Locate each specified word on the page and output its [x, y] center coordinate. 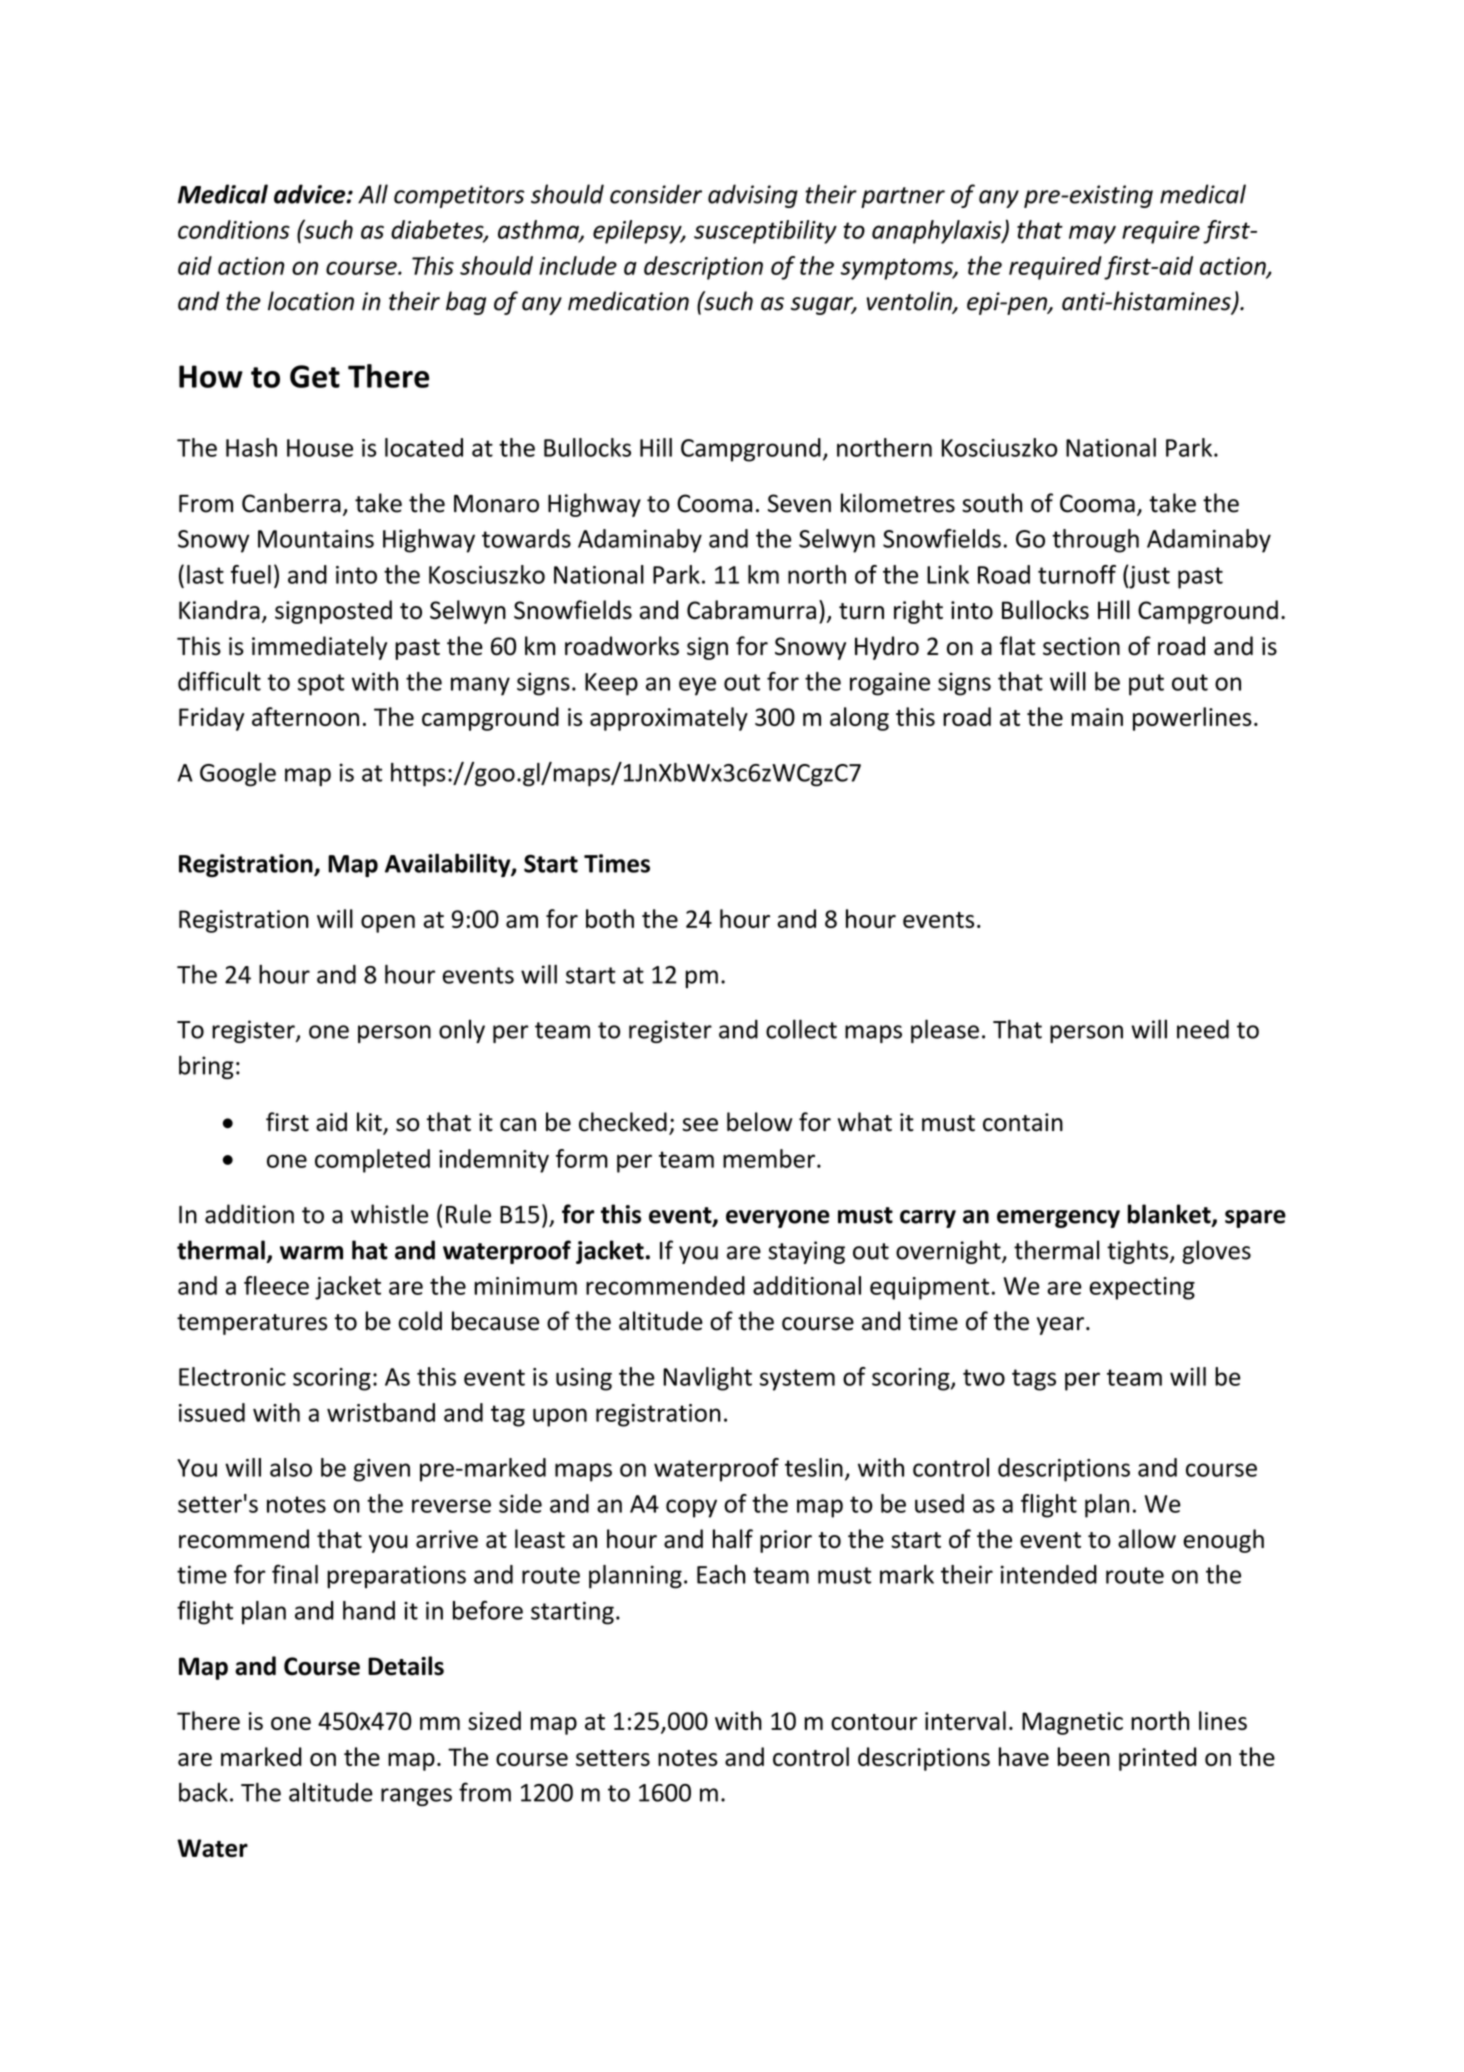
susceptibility [765, 232]
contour [874, 1722]
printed [1157, 1759]
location [311, 301]
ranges [416, 1797]
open [388, 924]
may [1092, 234]
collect [801, 1029]
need [1203, 1029]
